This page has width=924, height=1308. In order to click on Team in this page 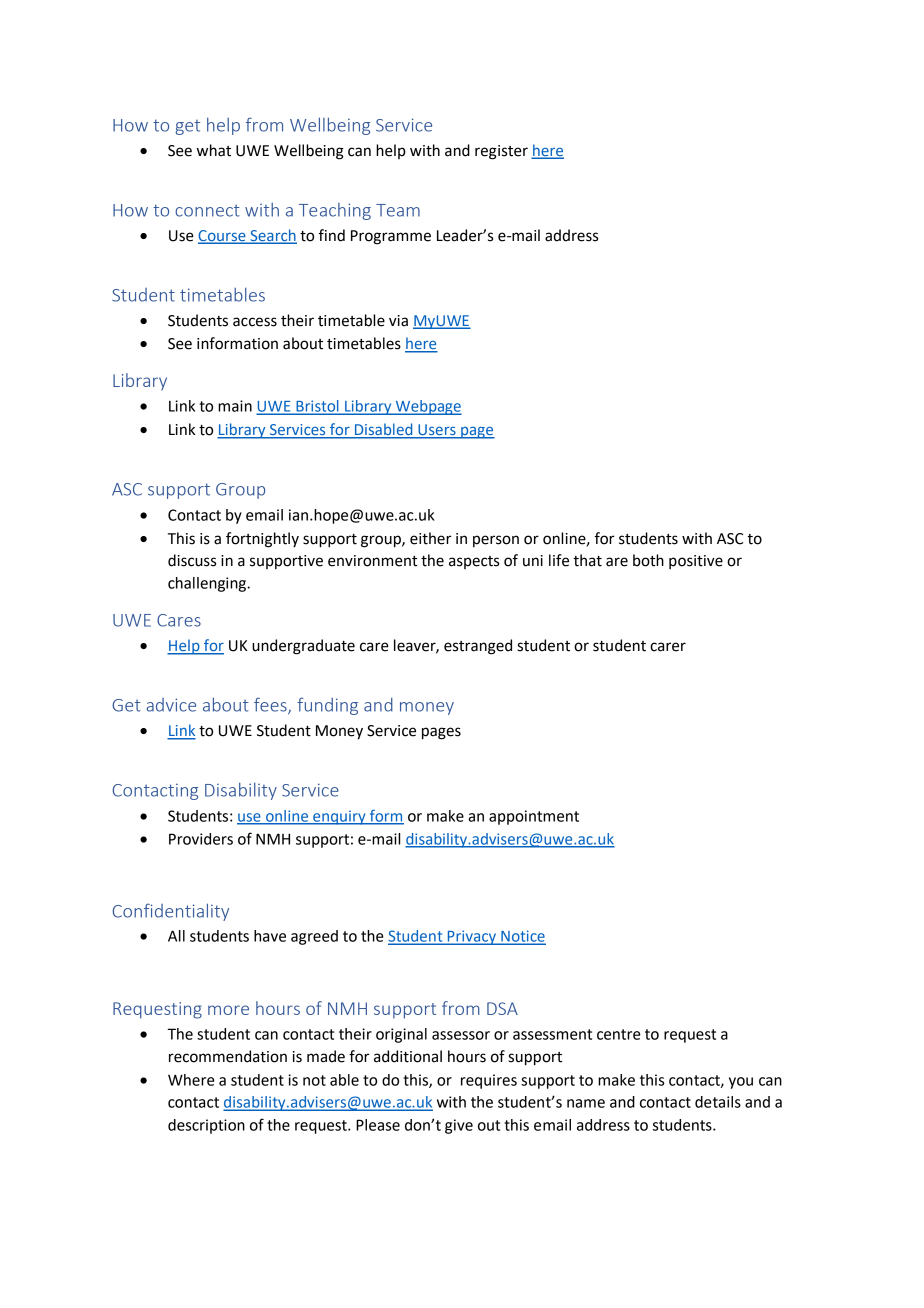, I will do `click(398, 210)`.
